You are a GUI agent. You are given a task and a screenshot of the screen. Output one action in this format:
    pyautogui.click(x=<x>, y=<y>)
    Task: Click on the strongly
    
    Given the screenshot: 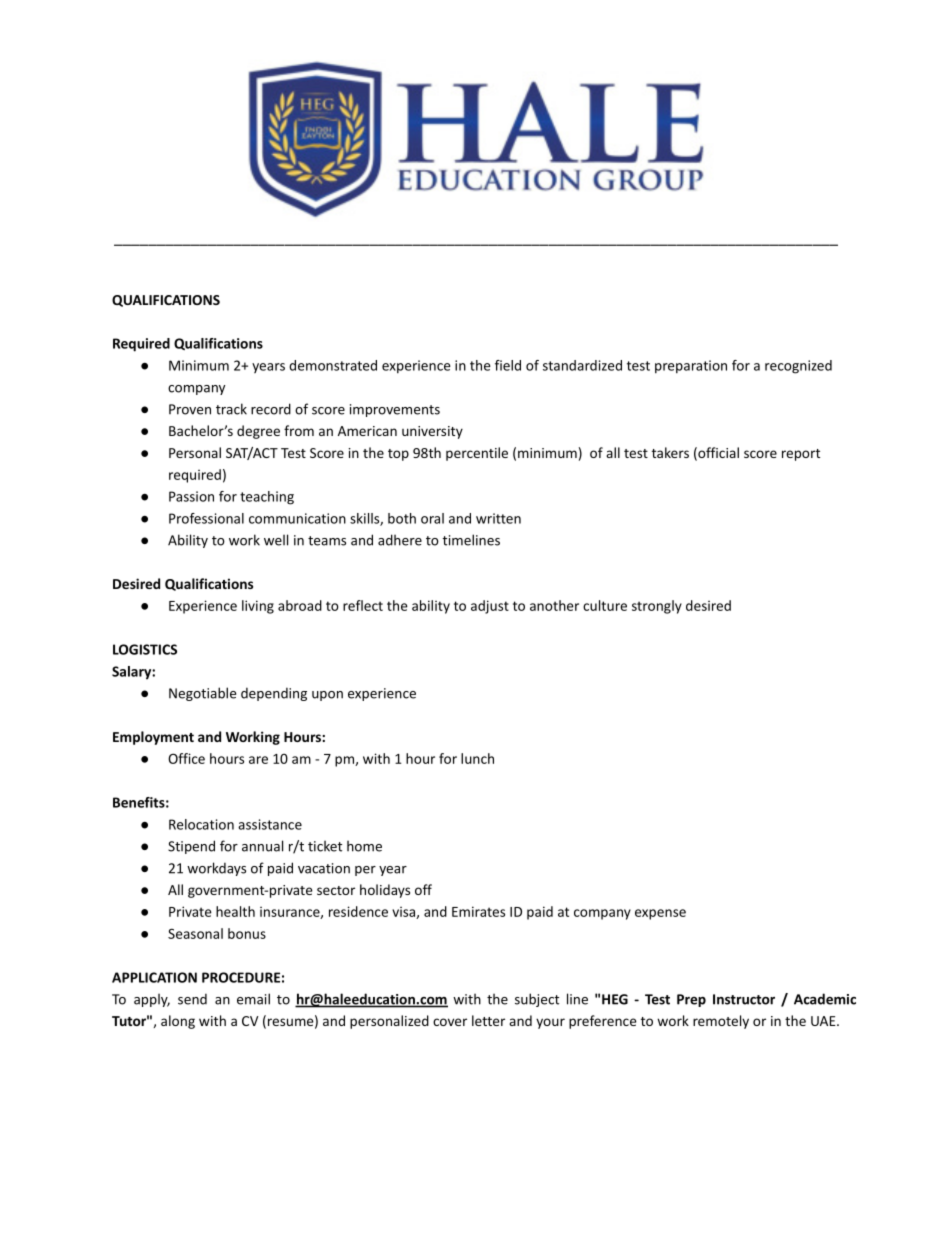 What is the action you would take?
    pyautogui.click(x=657, y=607)
